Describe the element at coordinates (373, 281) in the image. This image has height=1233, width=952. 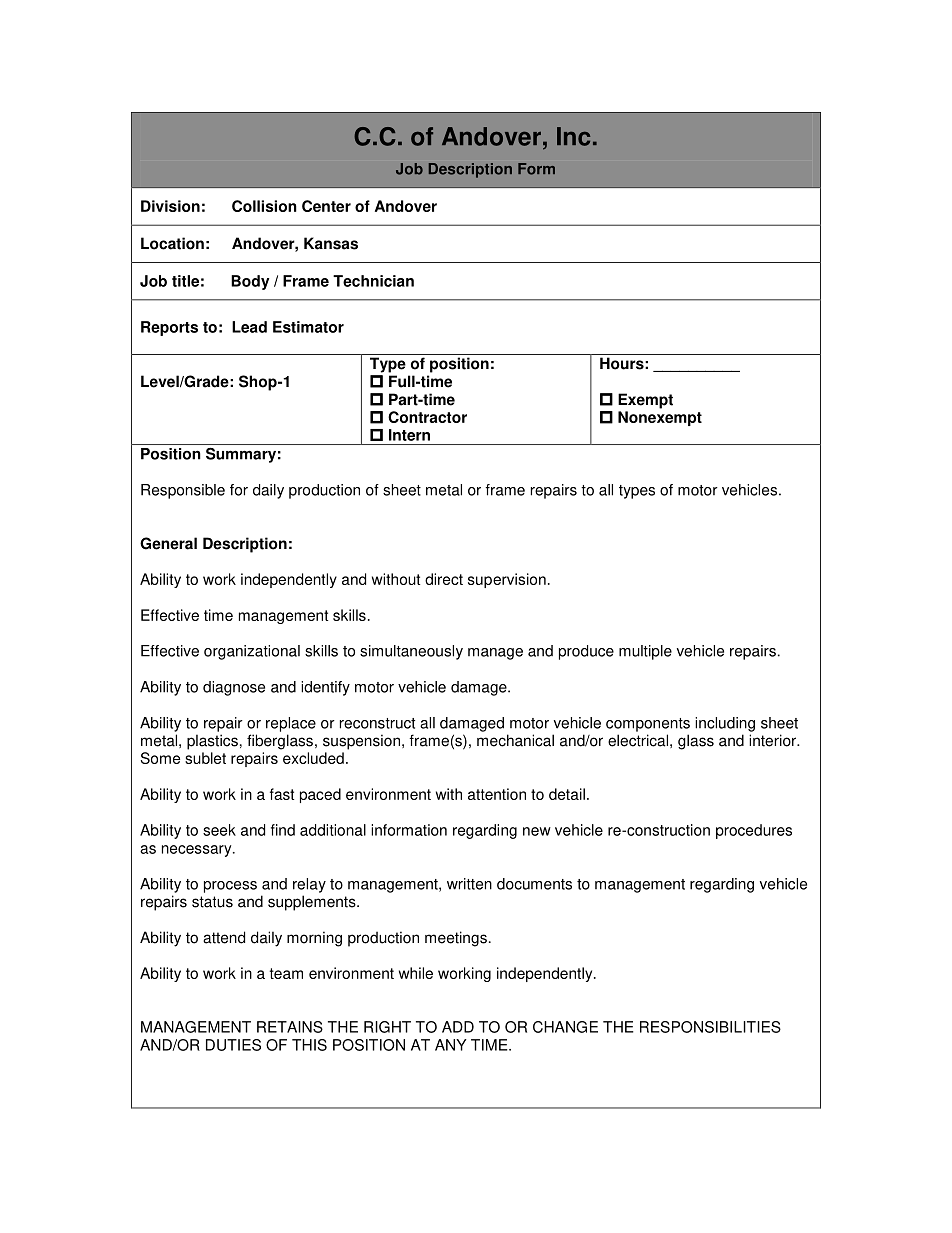
I see `Technician` at that location.
